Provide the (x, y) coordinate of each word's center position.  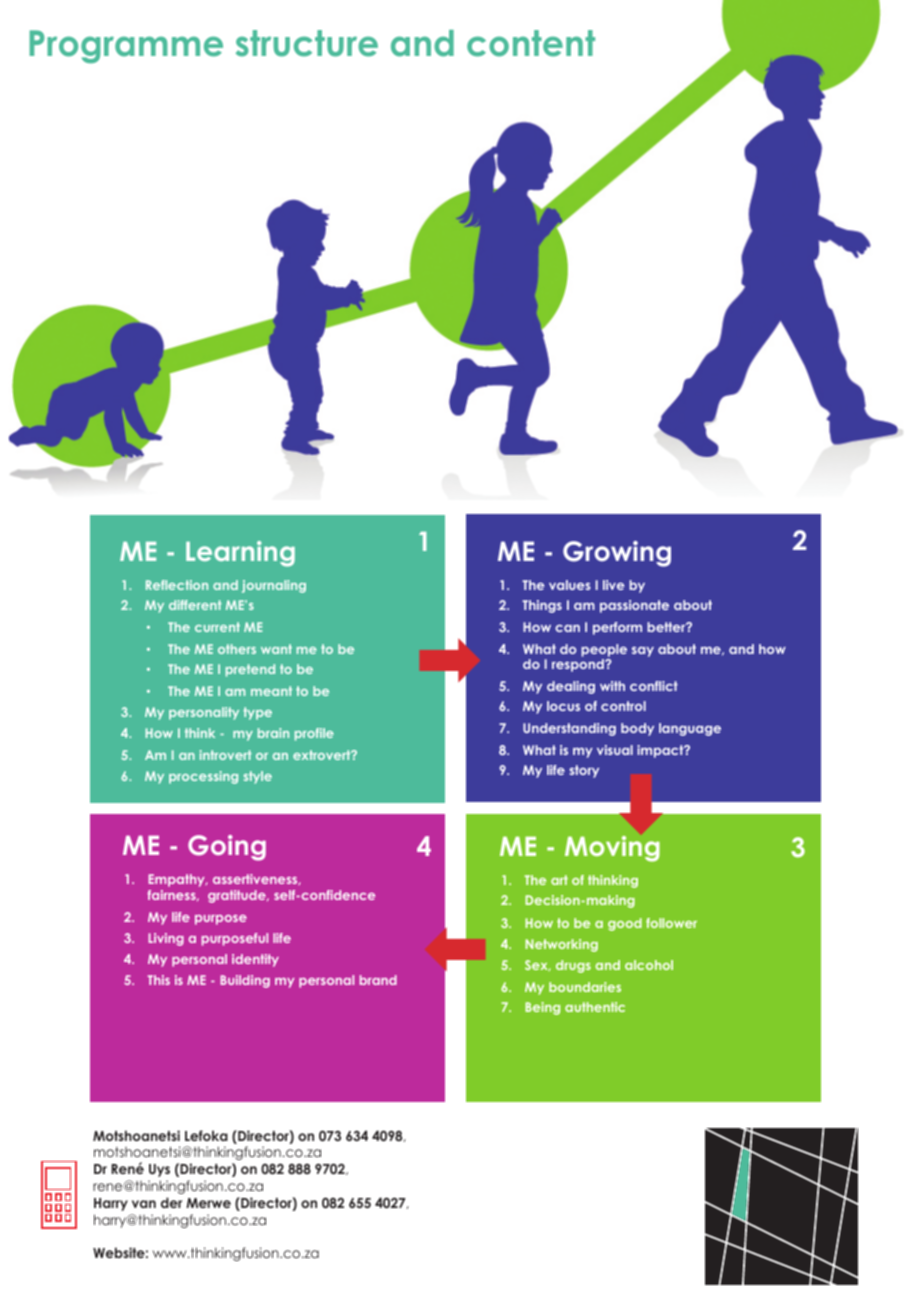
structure (307, 43)
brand (378, 980)
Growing (617, 554)
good (625, 924)
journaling (274, 586)
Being (542, 1008)
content (531, 43)
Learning (240, 554)
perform (617, 628)
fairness (172, 895)
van (144, 1204)
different (195, 605)
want (276, 649)
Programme (126, 46)
